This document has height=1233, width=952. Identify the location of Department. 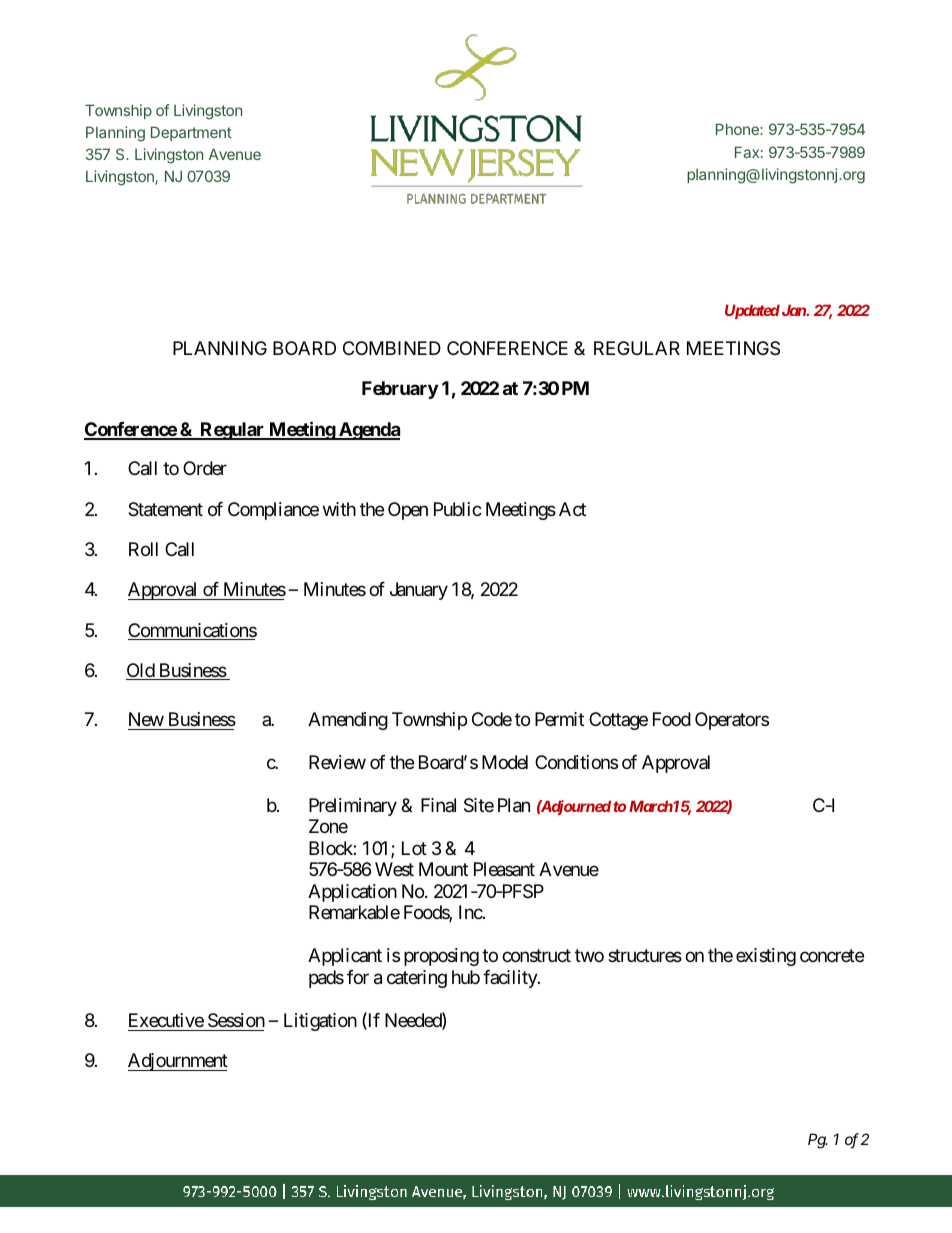
(191, 133).
